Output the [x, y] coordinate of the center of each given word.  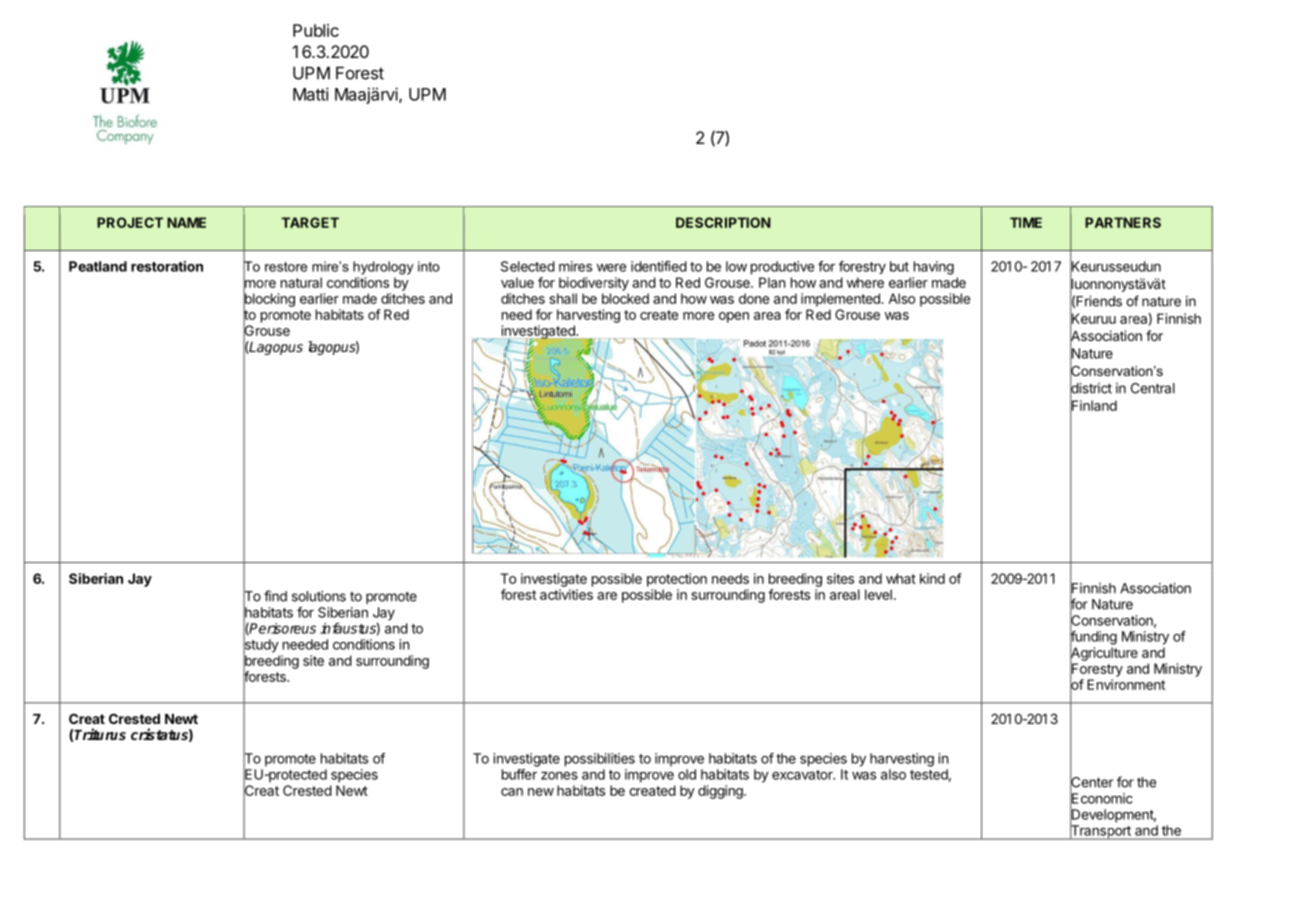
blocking [269, 300]
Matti [311, 94]
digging [721, 792]
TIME [1026, 222]
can [512, 792]
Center [1091, 782]
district [1091, 388]
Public [316, 30]
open [734, 317]
